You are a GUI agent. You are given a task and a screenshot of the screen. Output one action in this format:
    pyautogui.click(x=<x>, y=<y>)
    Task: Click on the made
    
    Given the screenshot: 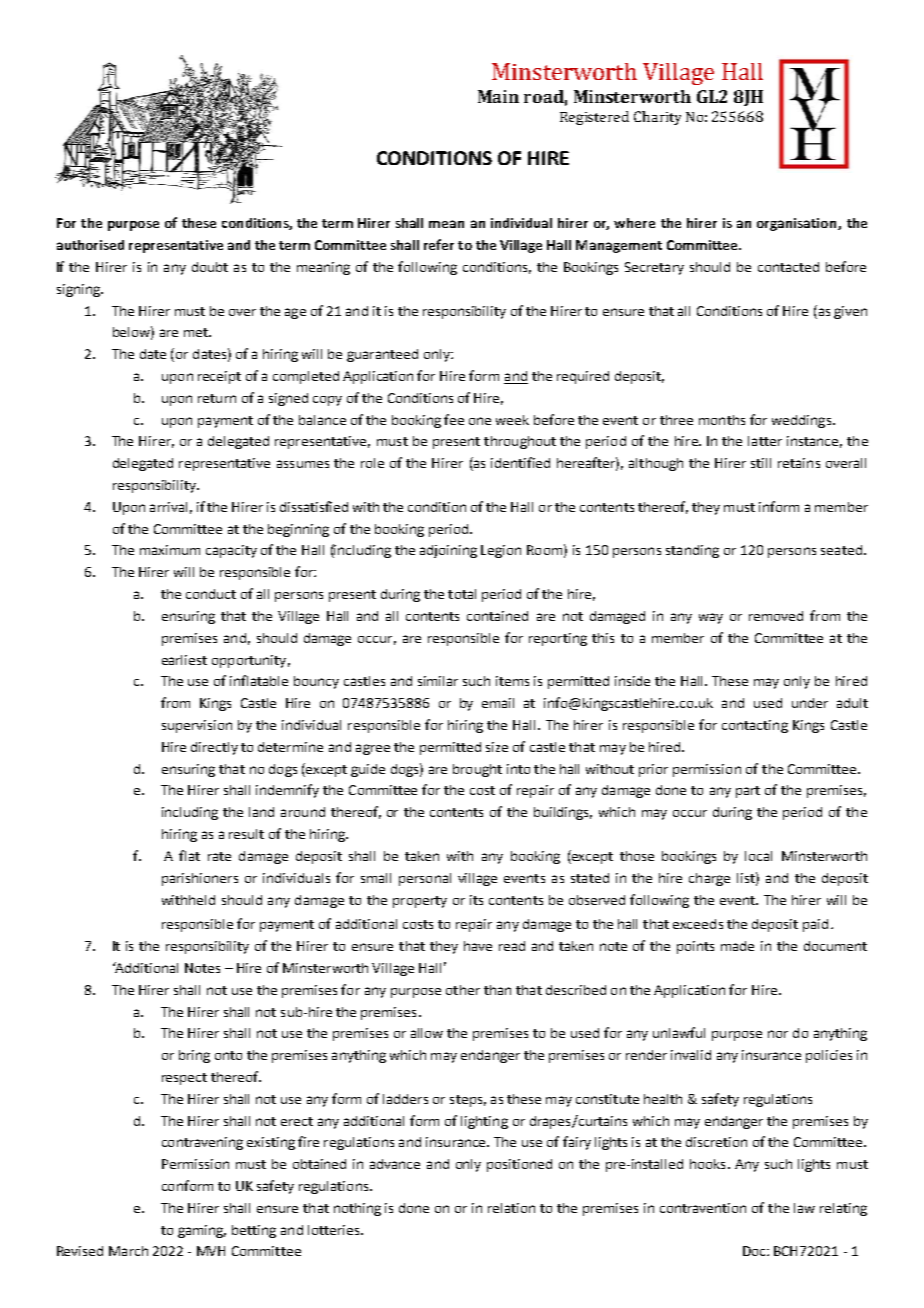 What is the action you would take?
    pyautogui.click(x=737, y=946)
